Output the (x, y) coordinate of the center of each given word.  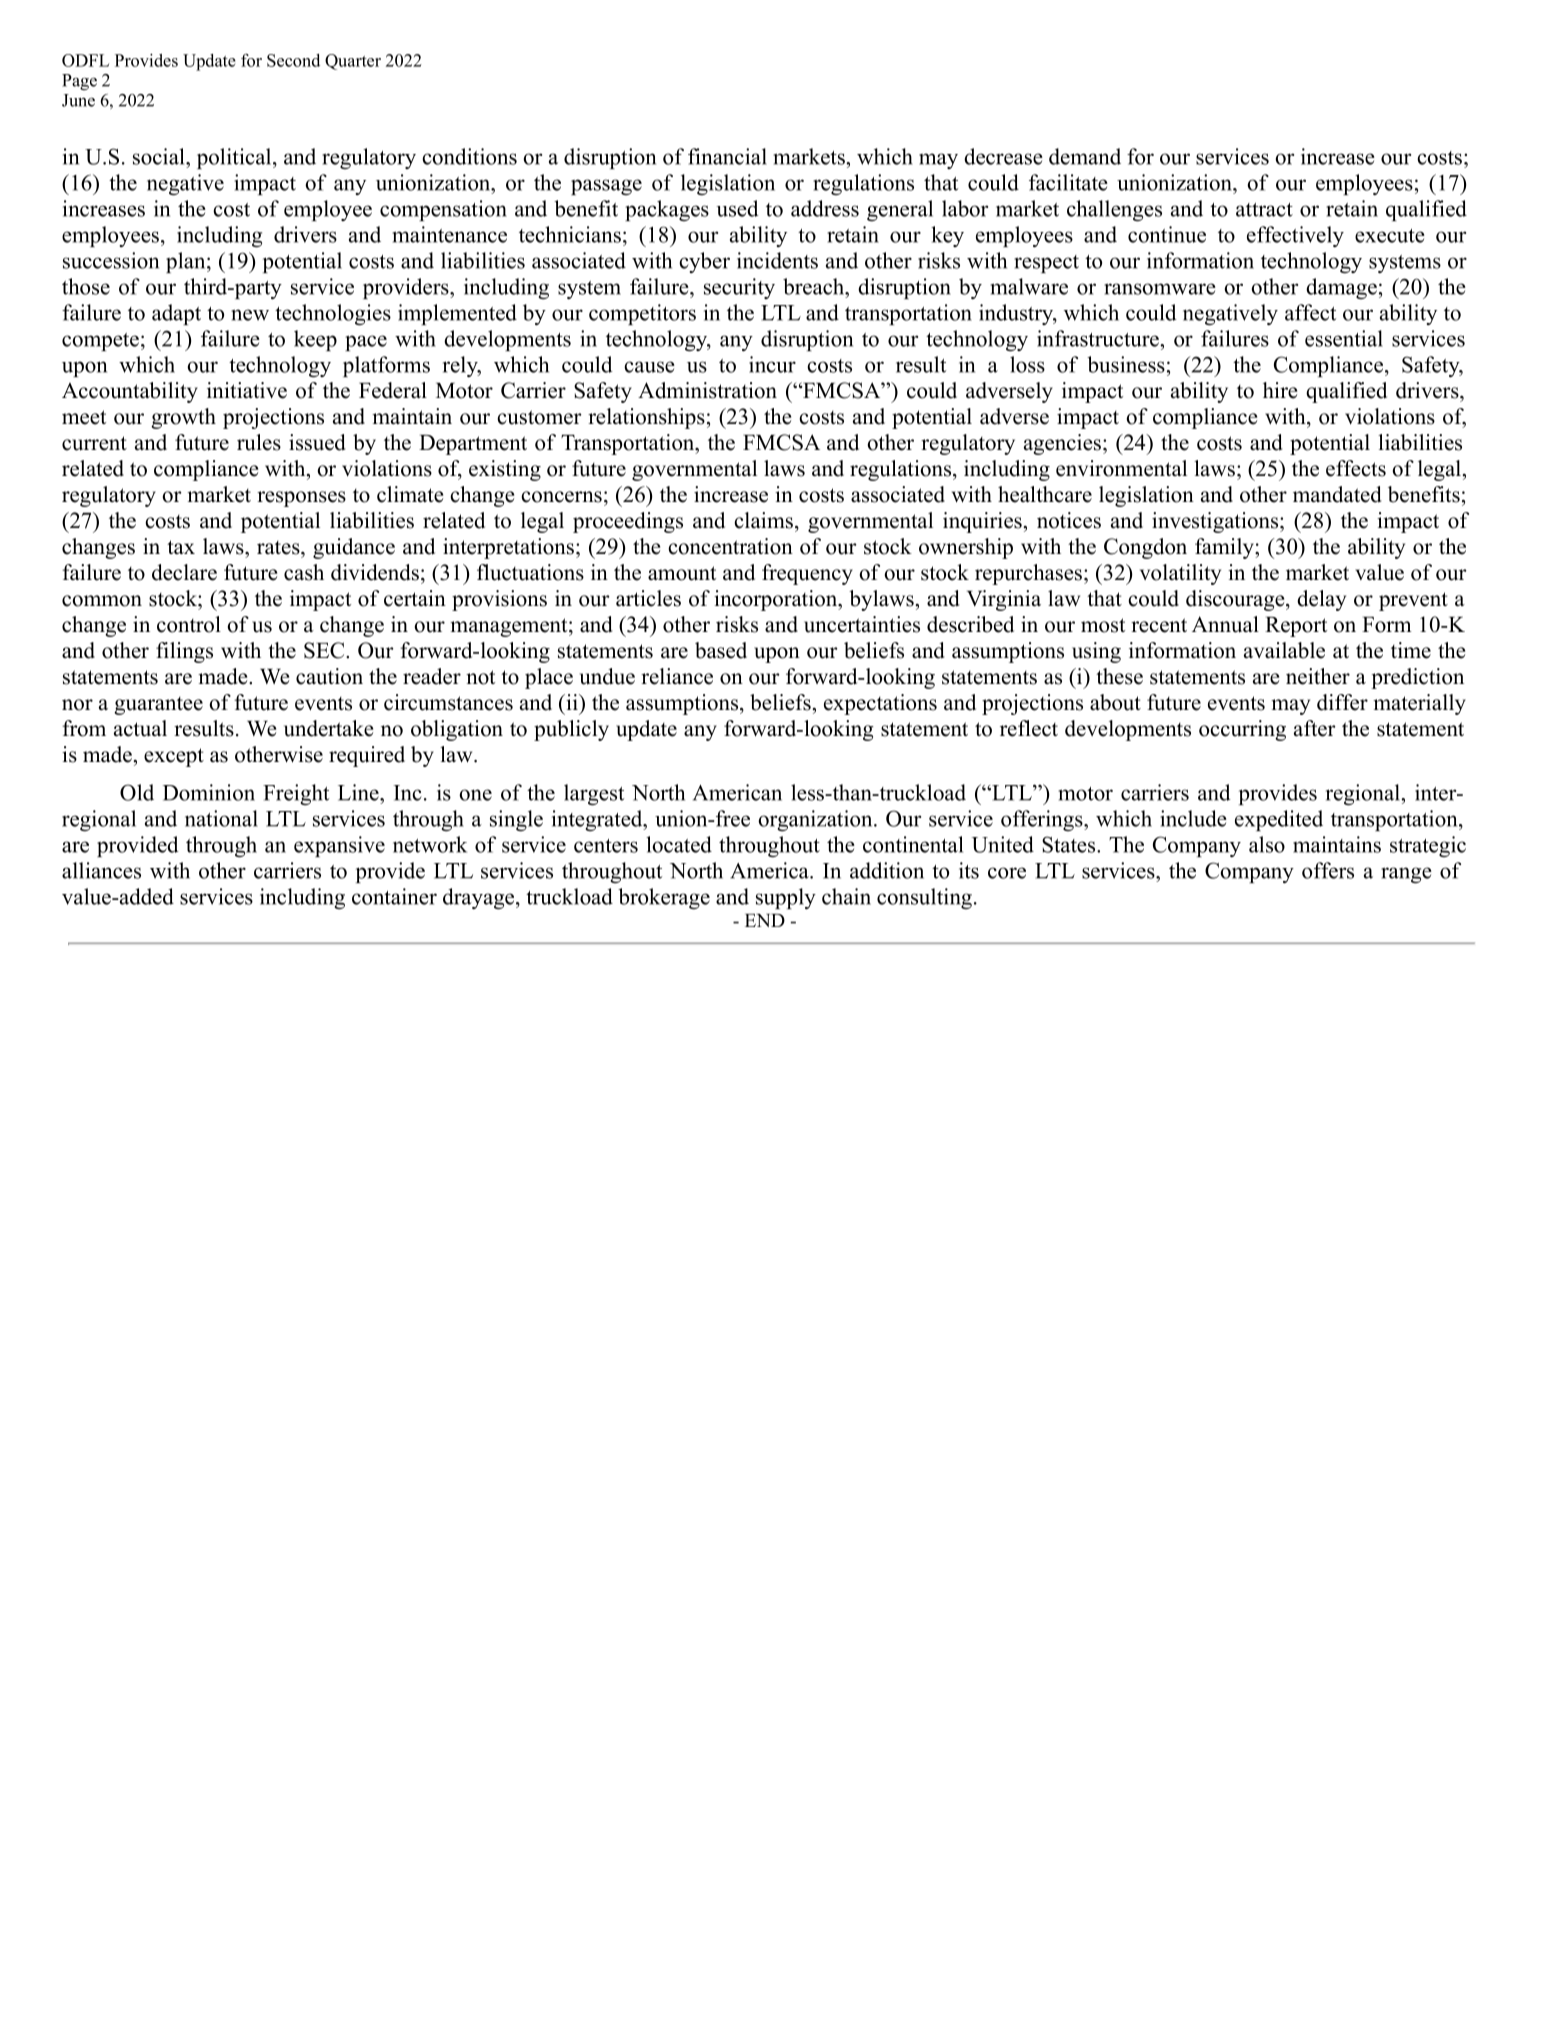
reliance (677, 676)
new (250, 315)
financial (727, 156)
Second (293, 60)
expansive (339, 846)
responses (301, 499)
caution (329, 676)
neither (1318, 676)
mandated (1337, 494)
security (739, 288)
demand (1085, 156)
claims (763, 520)
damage (1341, 288)
